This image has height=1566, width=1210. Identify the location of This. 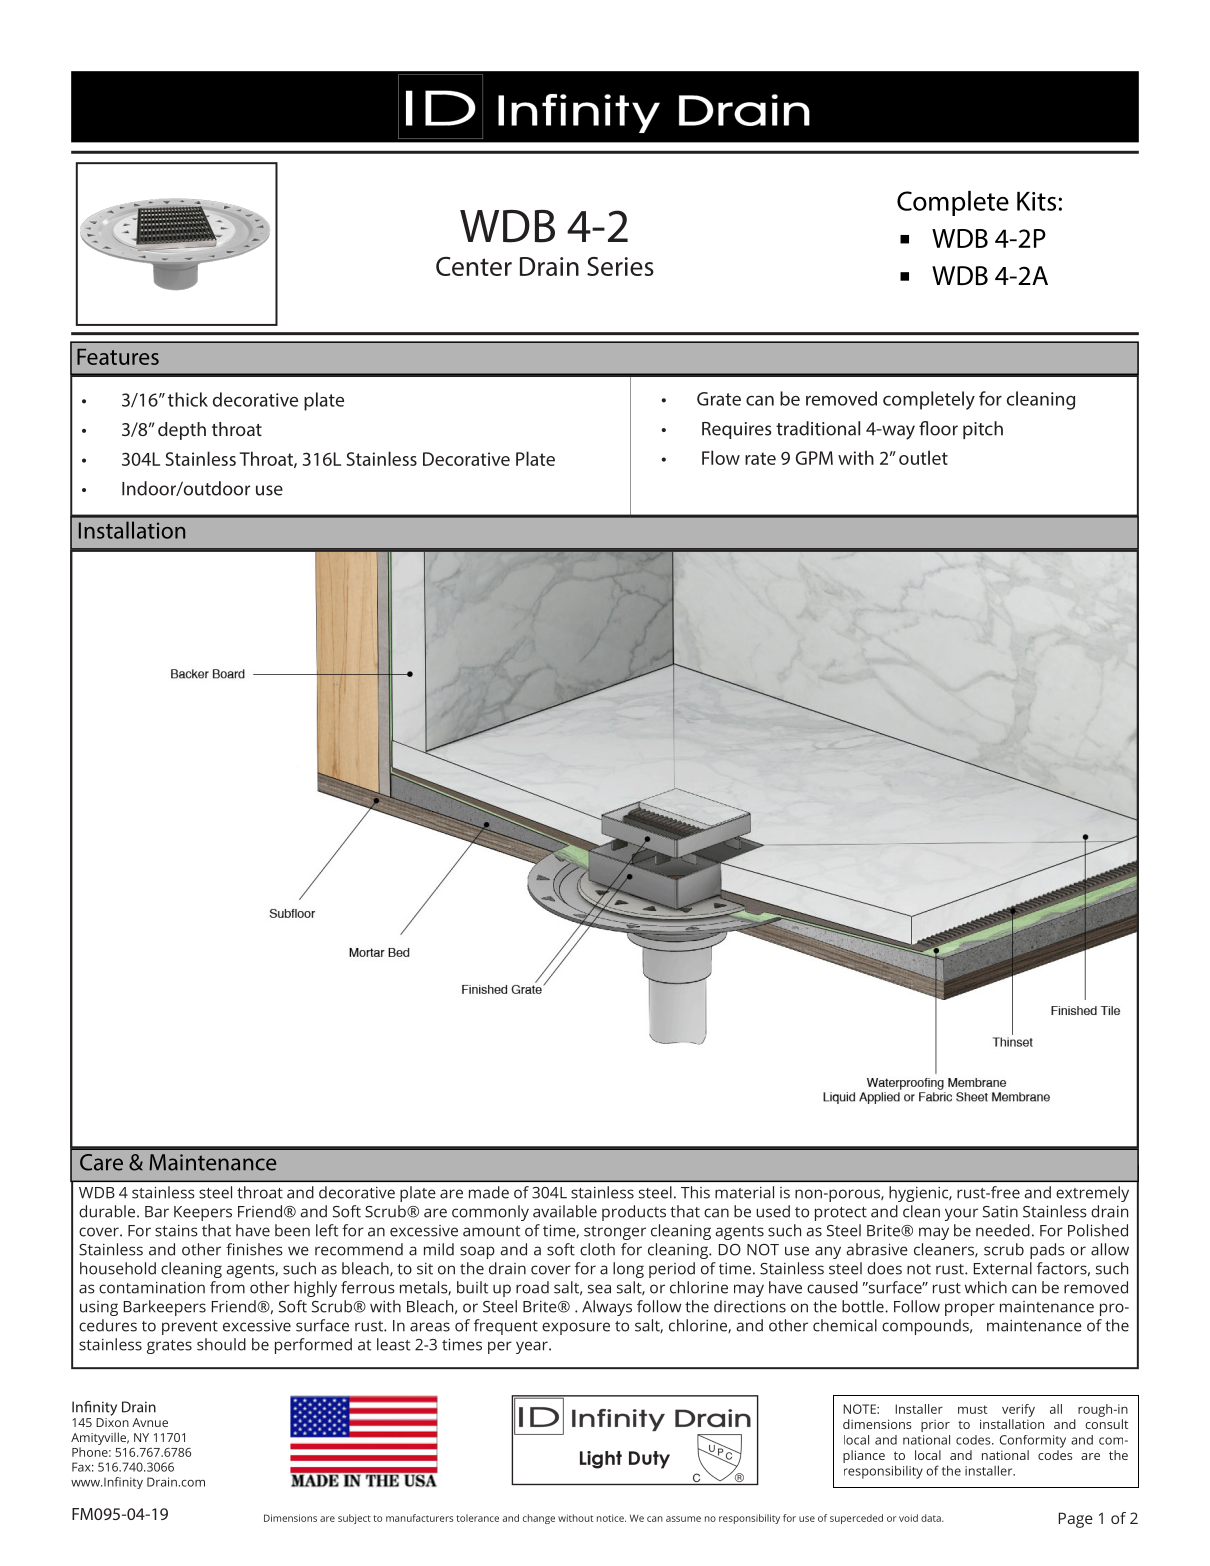
(695, 1192).
